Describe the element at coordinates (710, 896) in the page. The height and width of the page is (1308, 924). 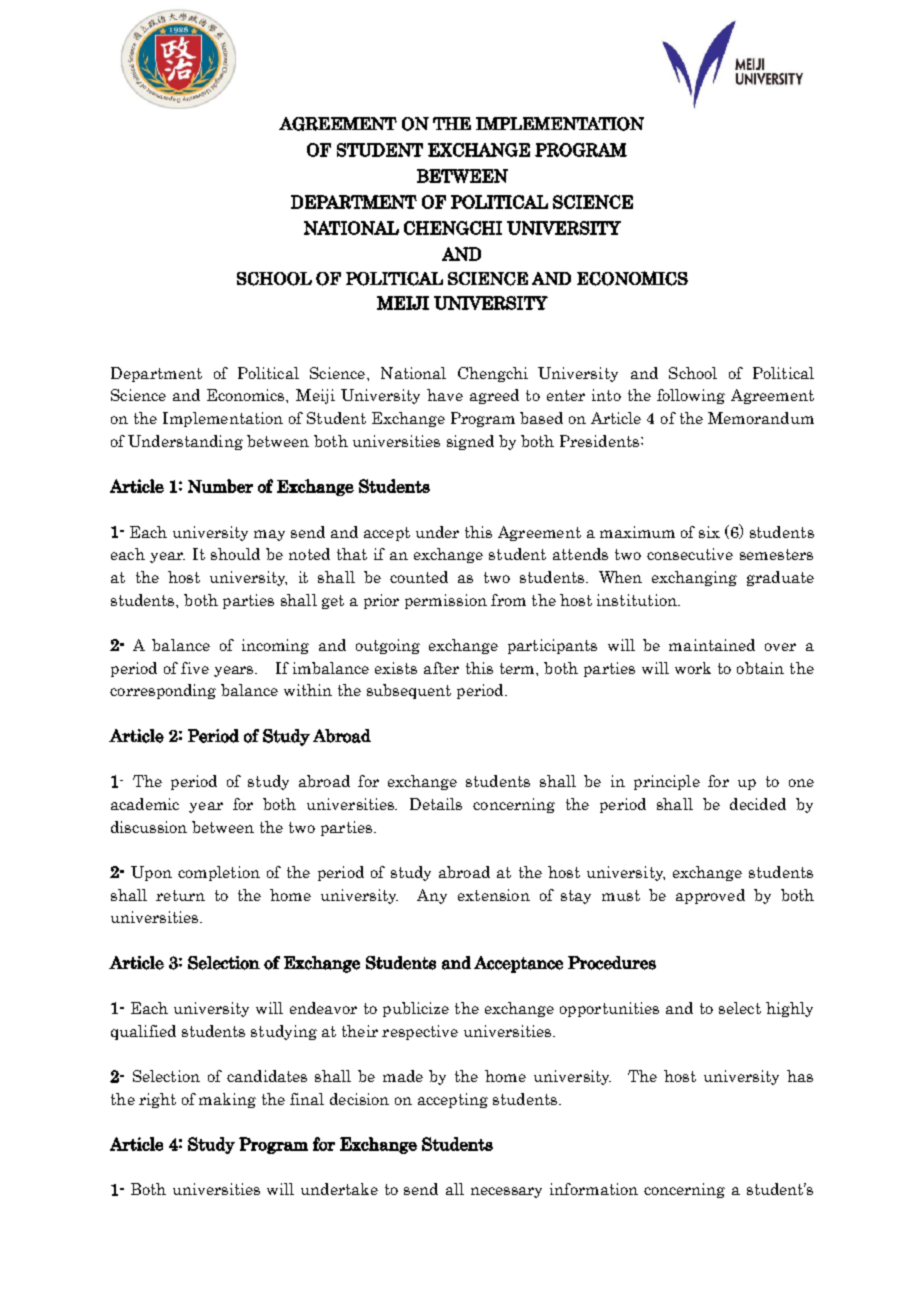
I see `approved` at that location.
